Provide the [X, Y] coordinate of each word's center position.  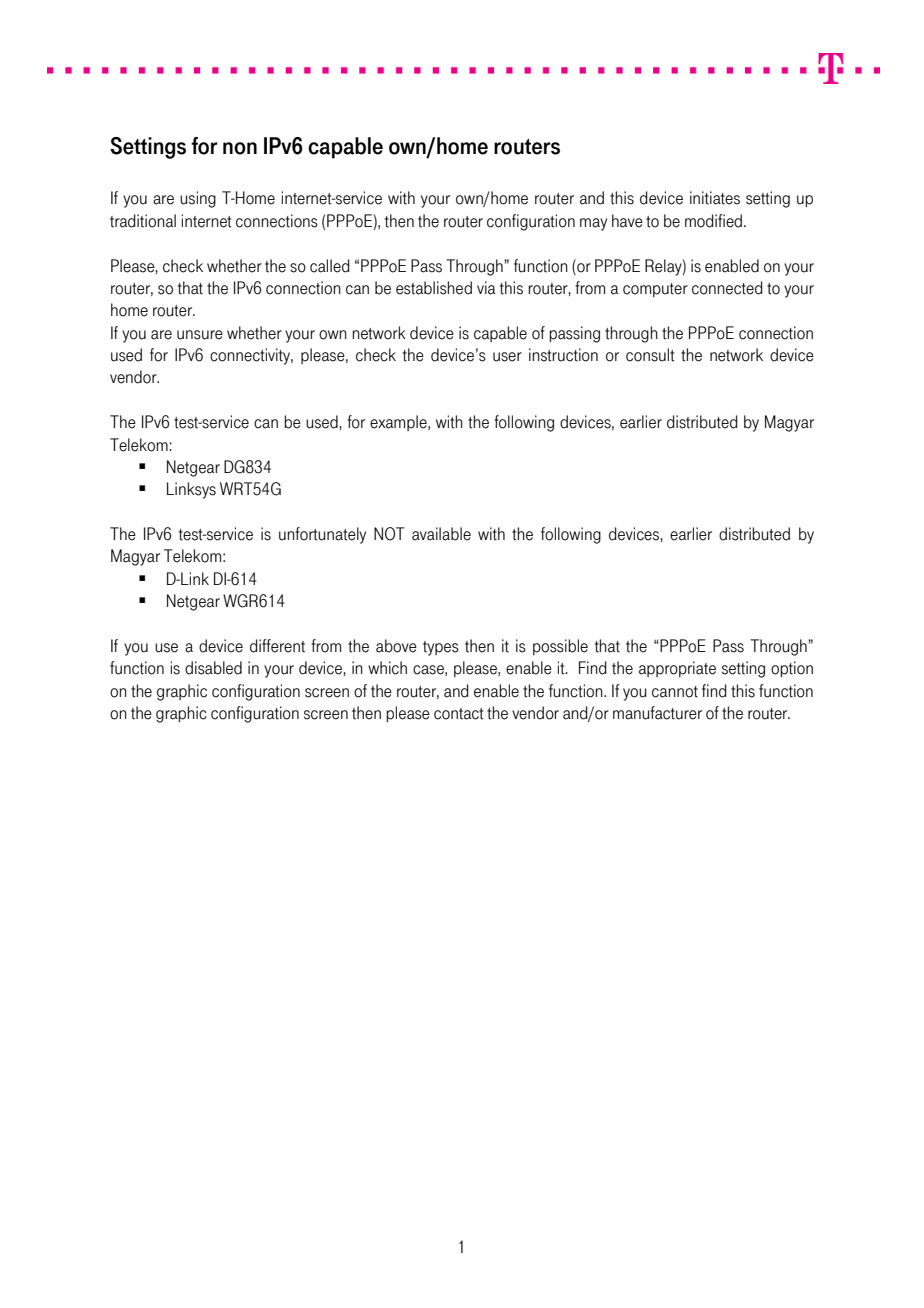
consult [650, 355]
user [507, 357]
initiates [715, 198]
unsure [200, 335]
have [627, 221]
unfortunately [322, 535]
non [240, 148]
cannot [675, 692]
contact [459, 714]
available [441, 534]
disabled [213, 668]
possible [560, 647]
